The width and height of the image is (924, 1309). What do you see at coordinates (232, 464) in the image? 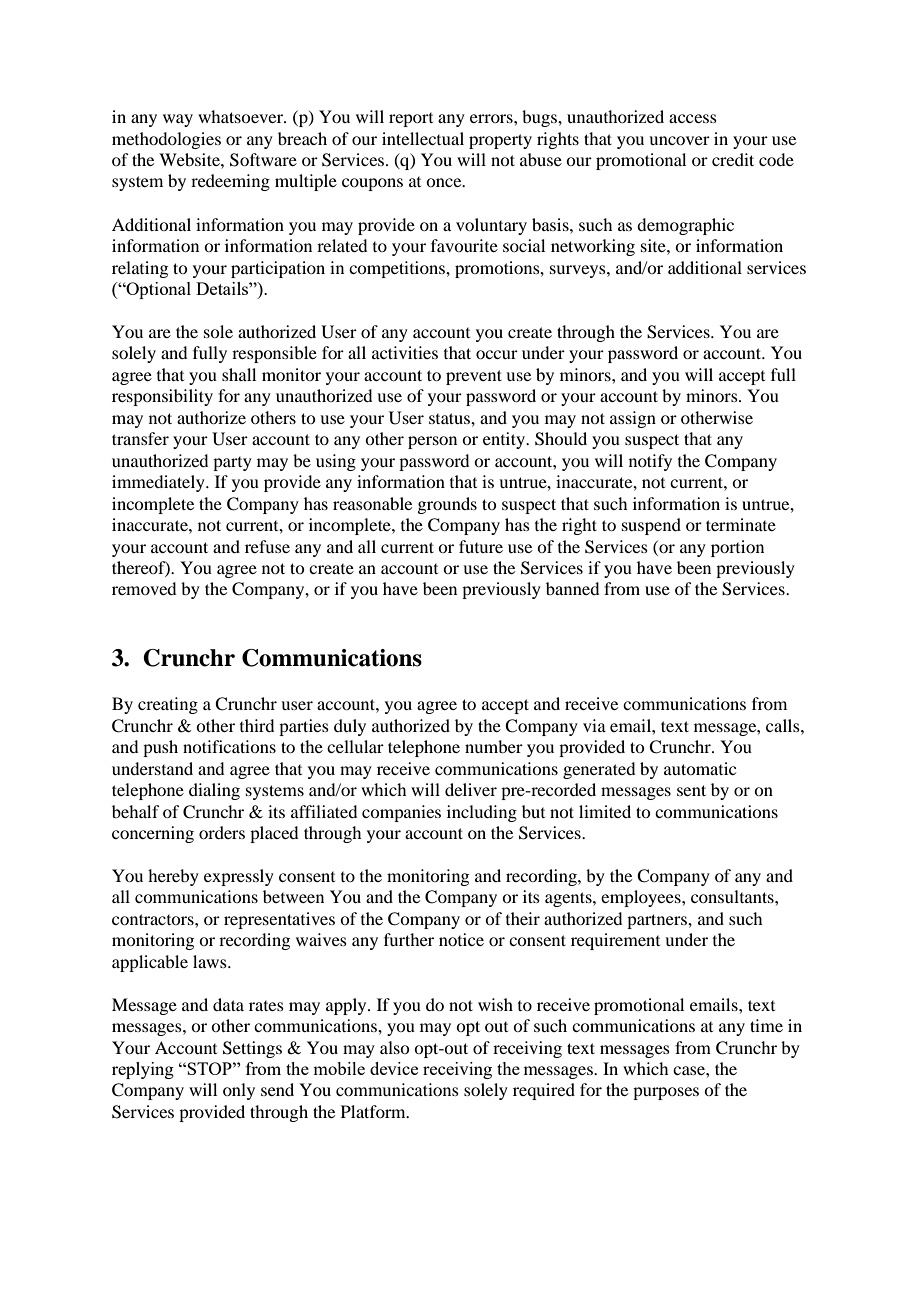
I see `party` at bounding box center [232, 464].
